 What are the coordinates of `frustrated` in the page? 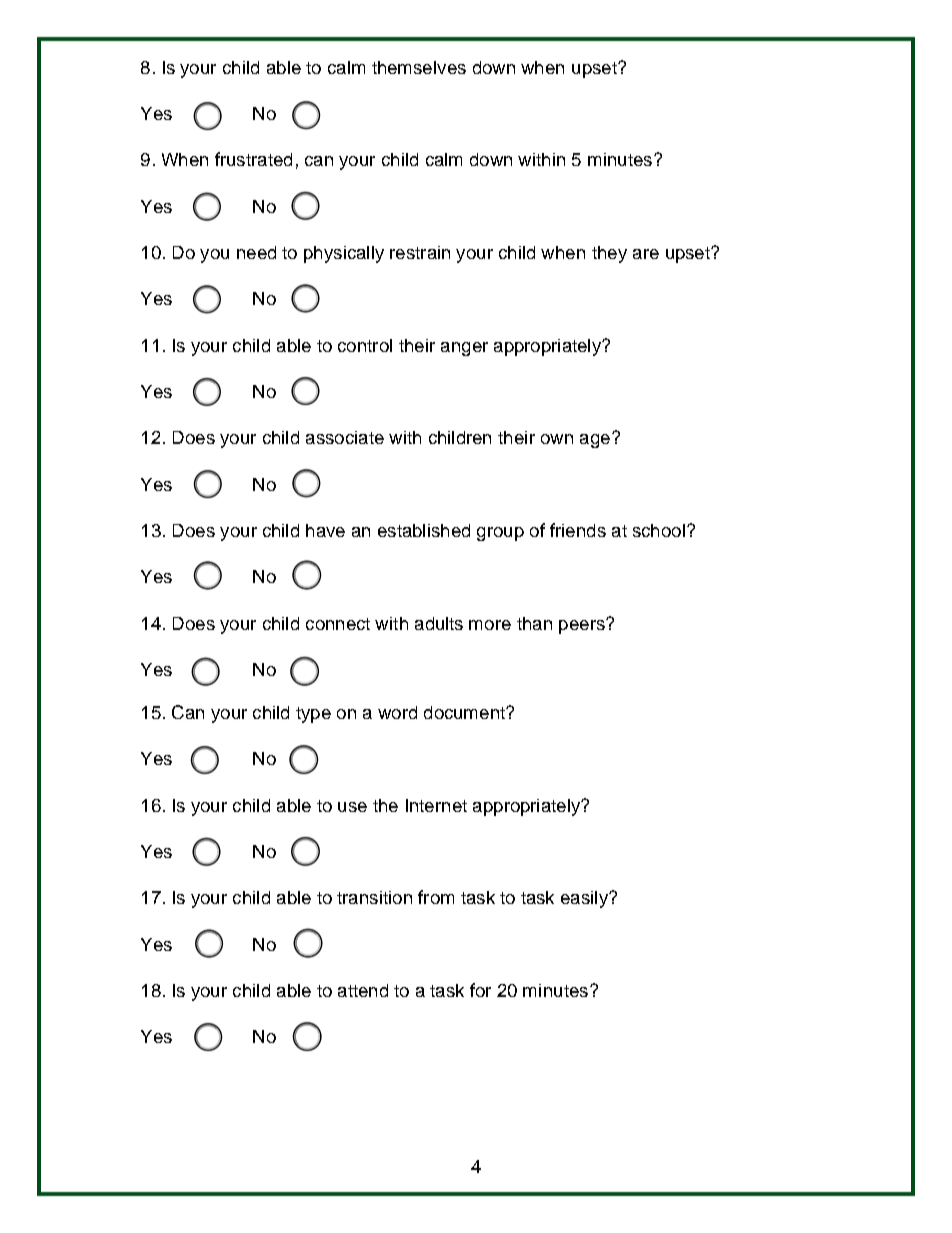 It's located at (253, 159).
